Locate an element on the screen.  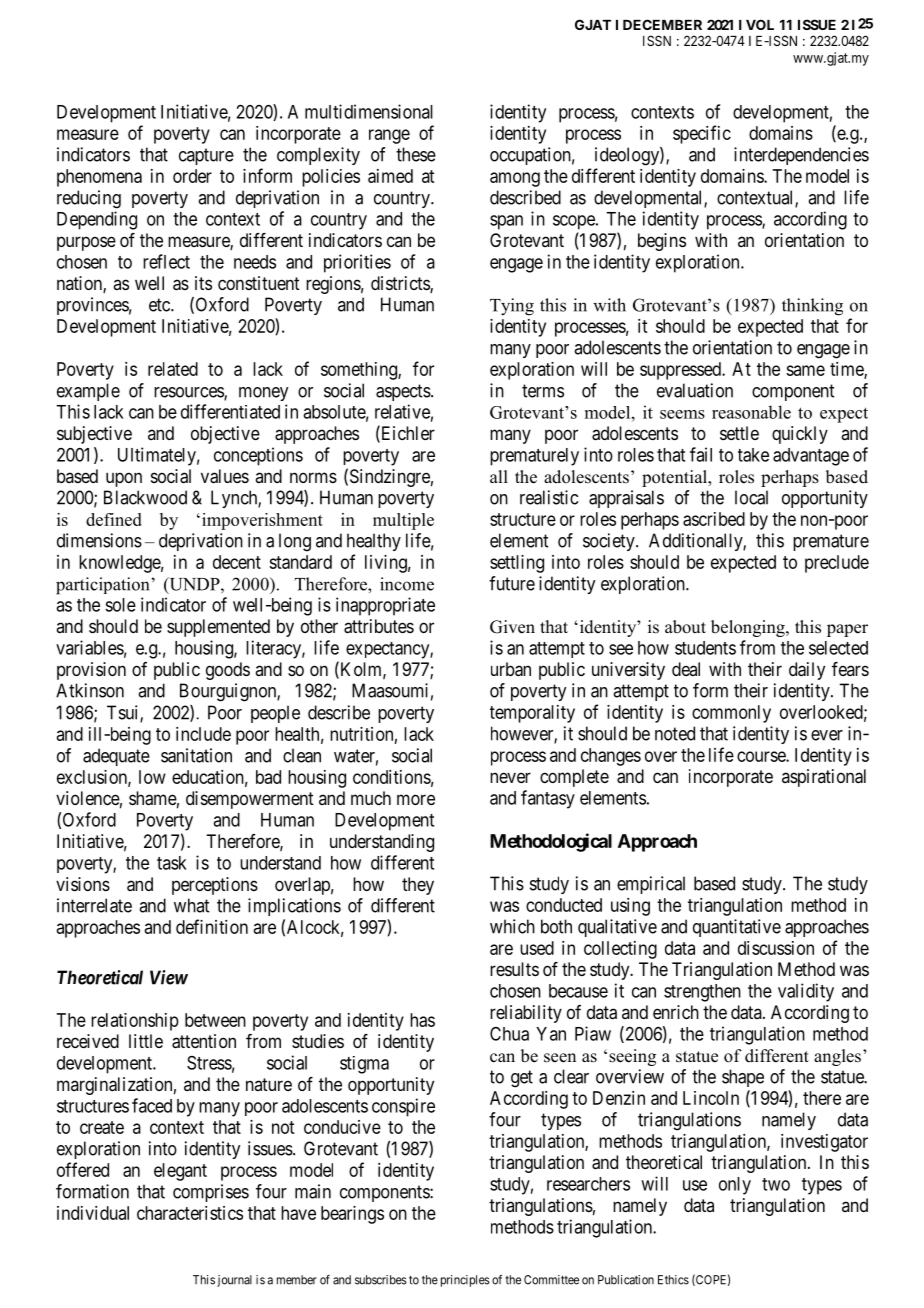
take is located at coordinates (753, 455).
